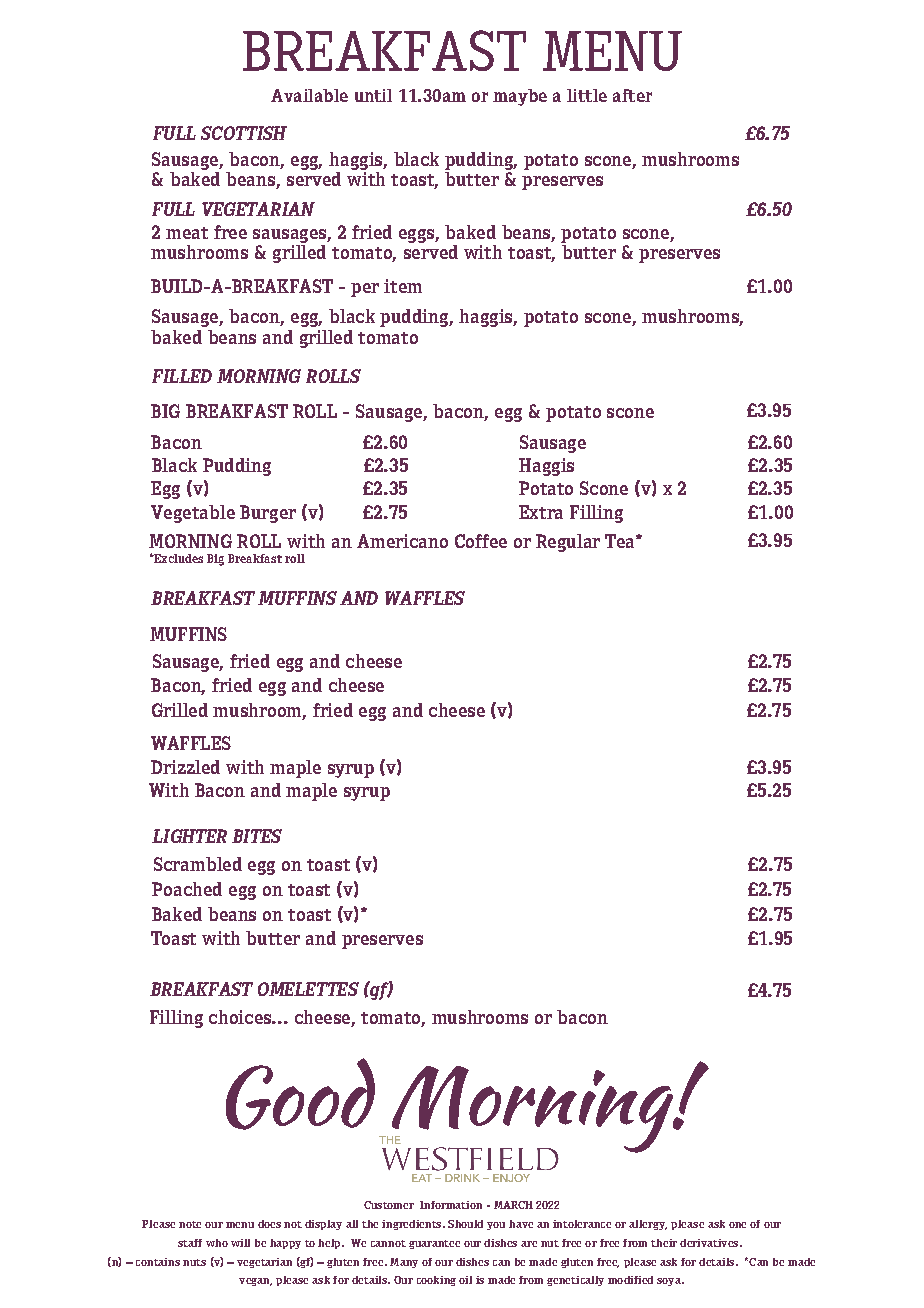 The height and width of the screenshot is (1308, 924). I want to click on modified, so click(630, 1280).
